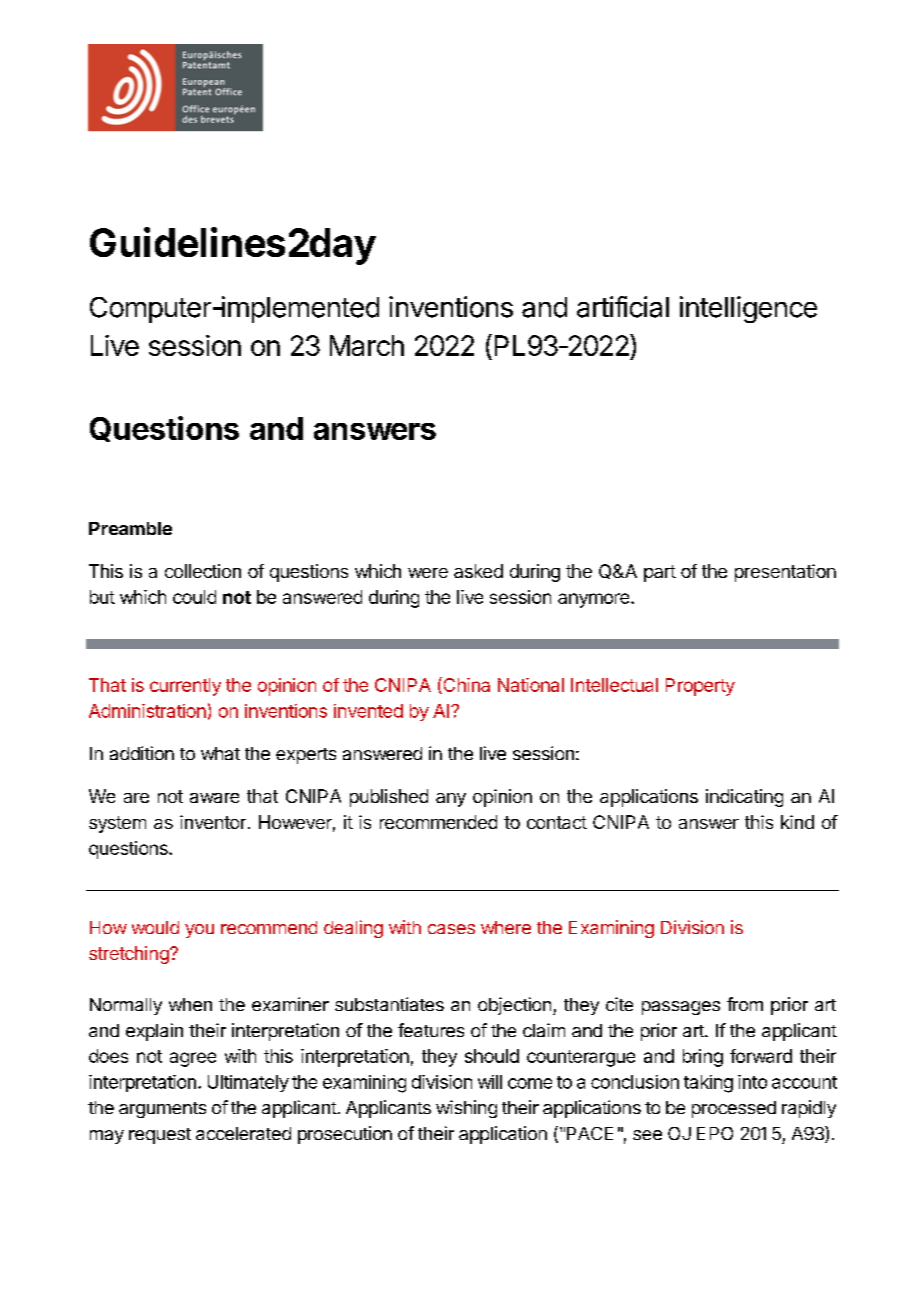 This screenshot has height=1308, width=924. What do you see at coordinates (557, 822) in the screenshot?
I see `contact` at bounding box center [557, 822].
